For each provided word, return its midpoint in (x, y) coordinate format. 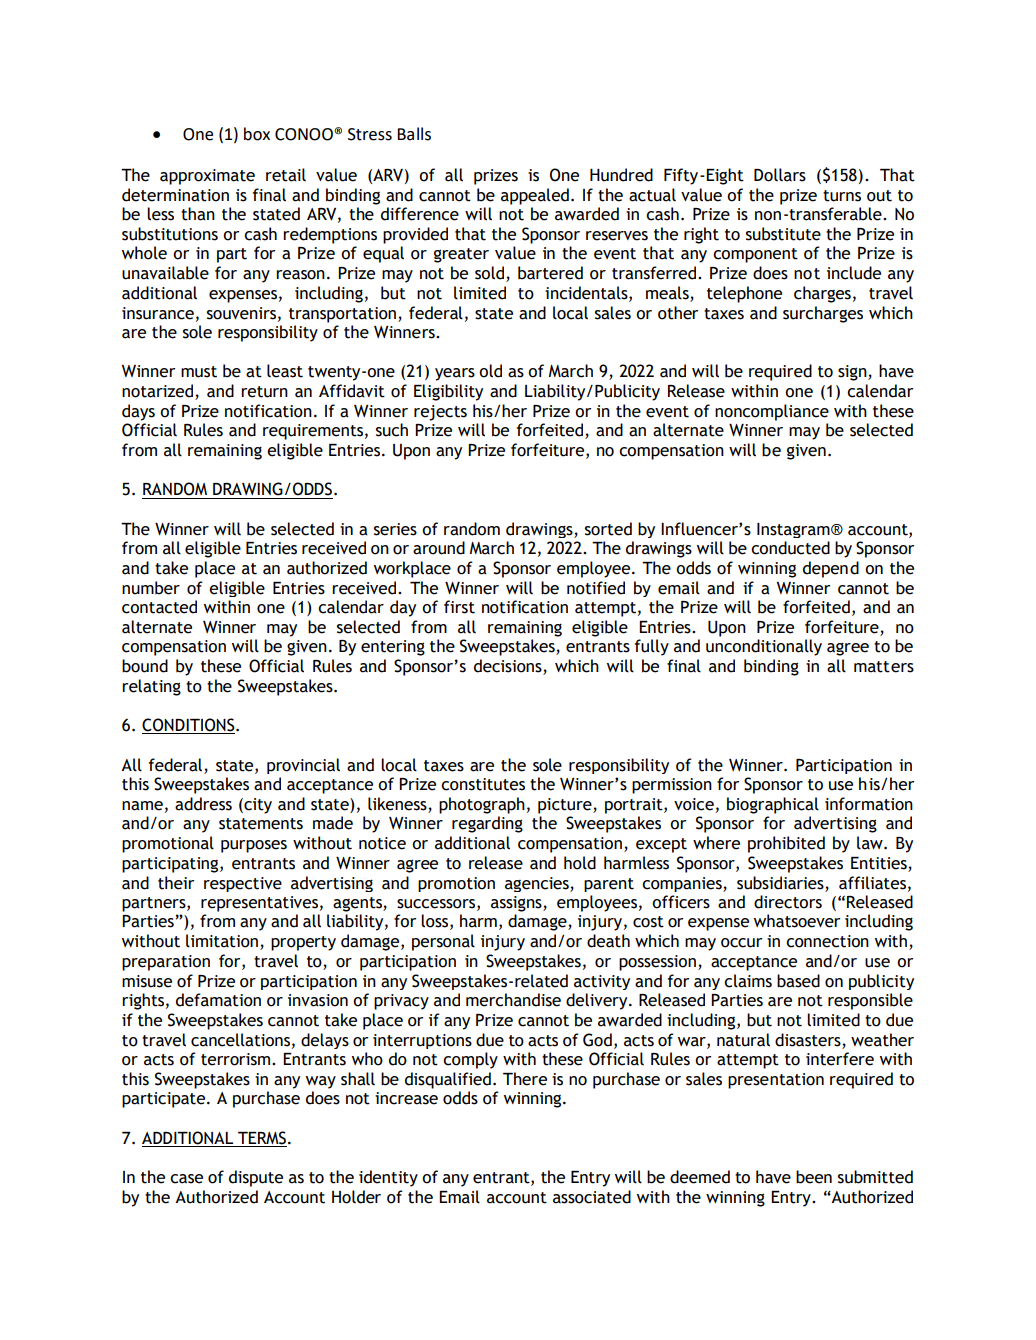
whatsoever (797, 921)
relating (151, 687)
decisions (509, 667)
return (264, 392)
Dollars (780, 175)
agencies (538, 884)
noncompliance (772, 412)
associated (592, 1197)
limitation (223, 942)
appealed (535, 196)
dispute (256, 1178)
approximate (207, 177)
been (814, 1177)
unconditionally (764, 647)
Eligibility (448, 392)
